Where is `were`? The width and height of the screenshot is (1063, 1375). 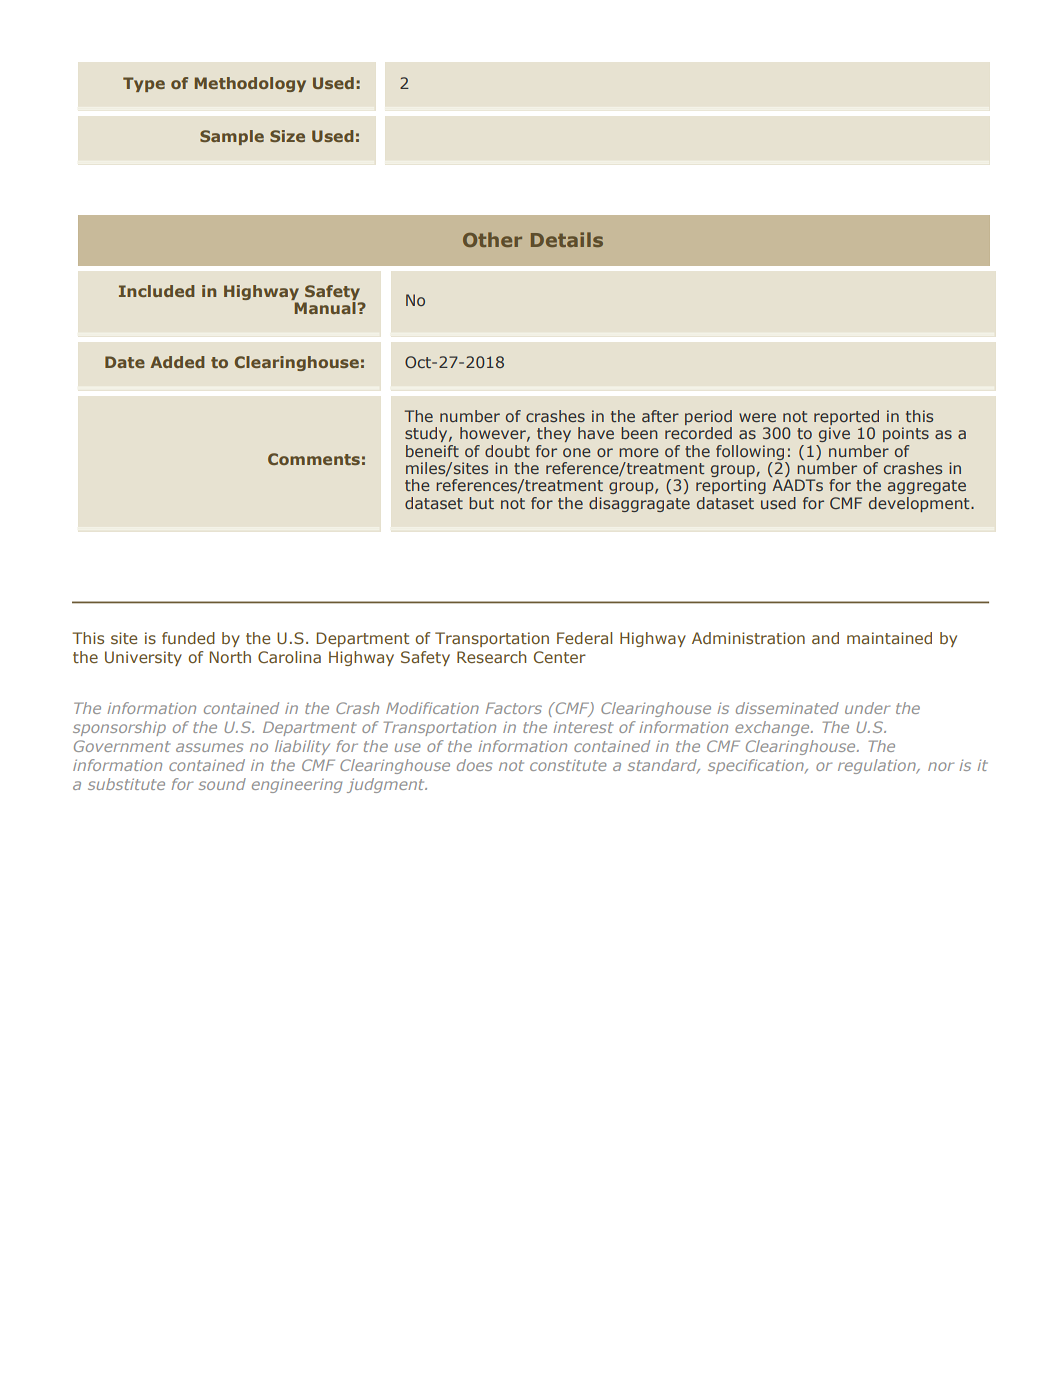
were is located at coordinates (757, 417).
